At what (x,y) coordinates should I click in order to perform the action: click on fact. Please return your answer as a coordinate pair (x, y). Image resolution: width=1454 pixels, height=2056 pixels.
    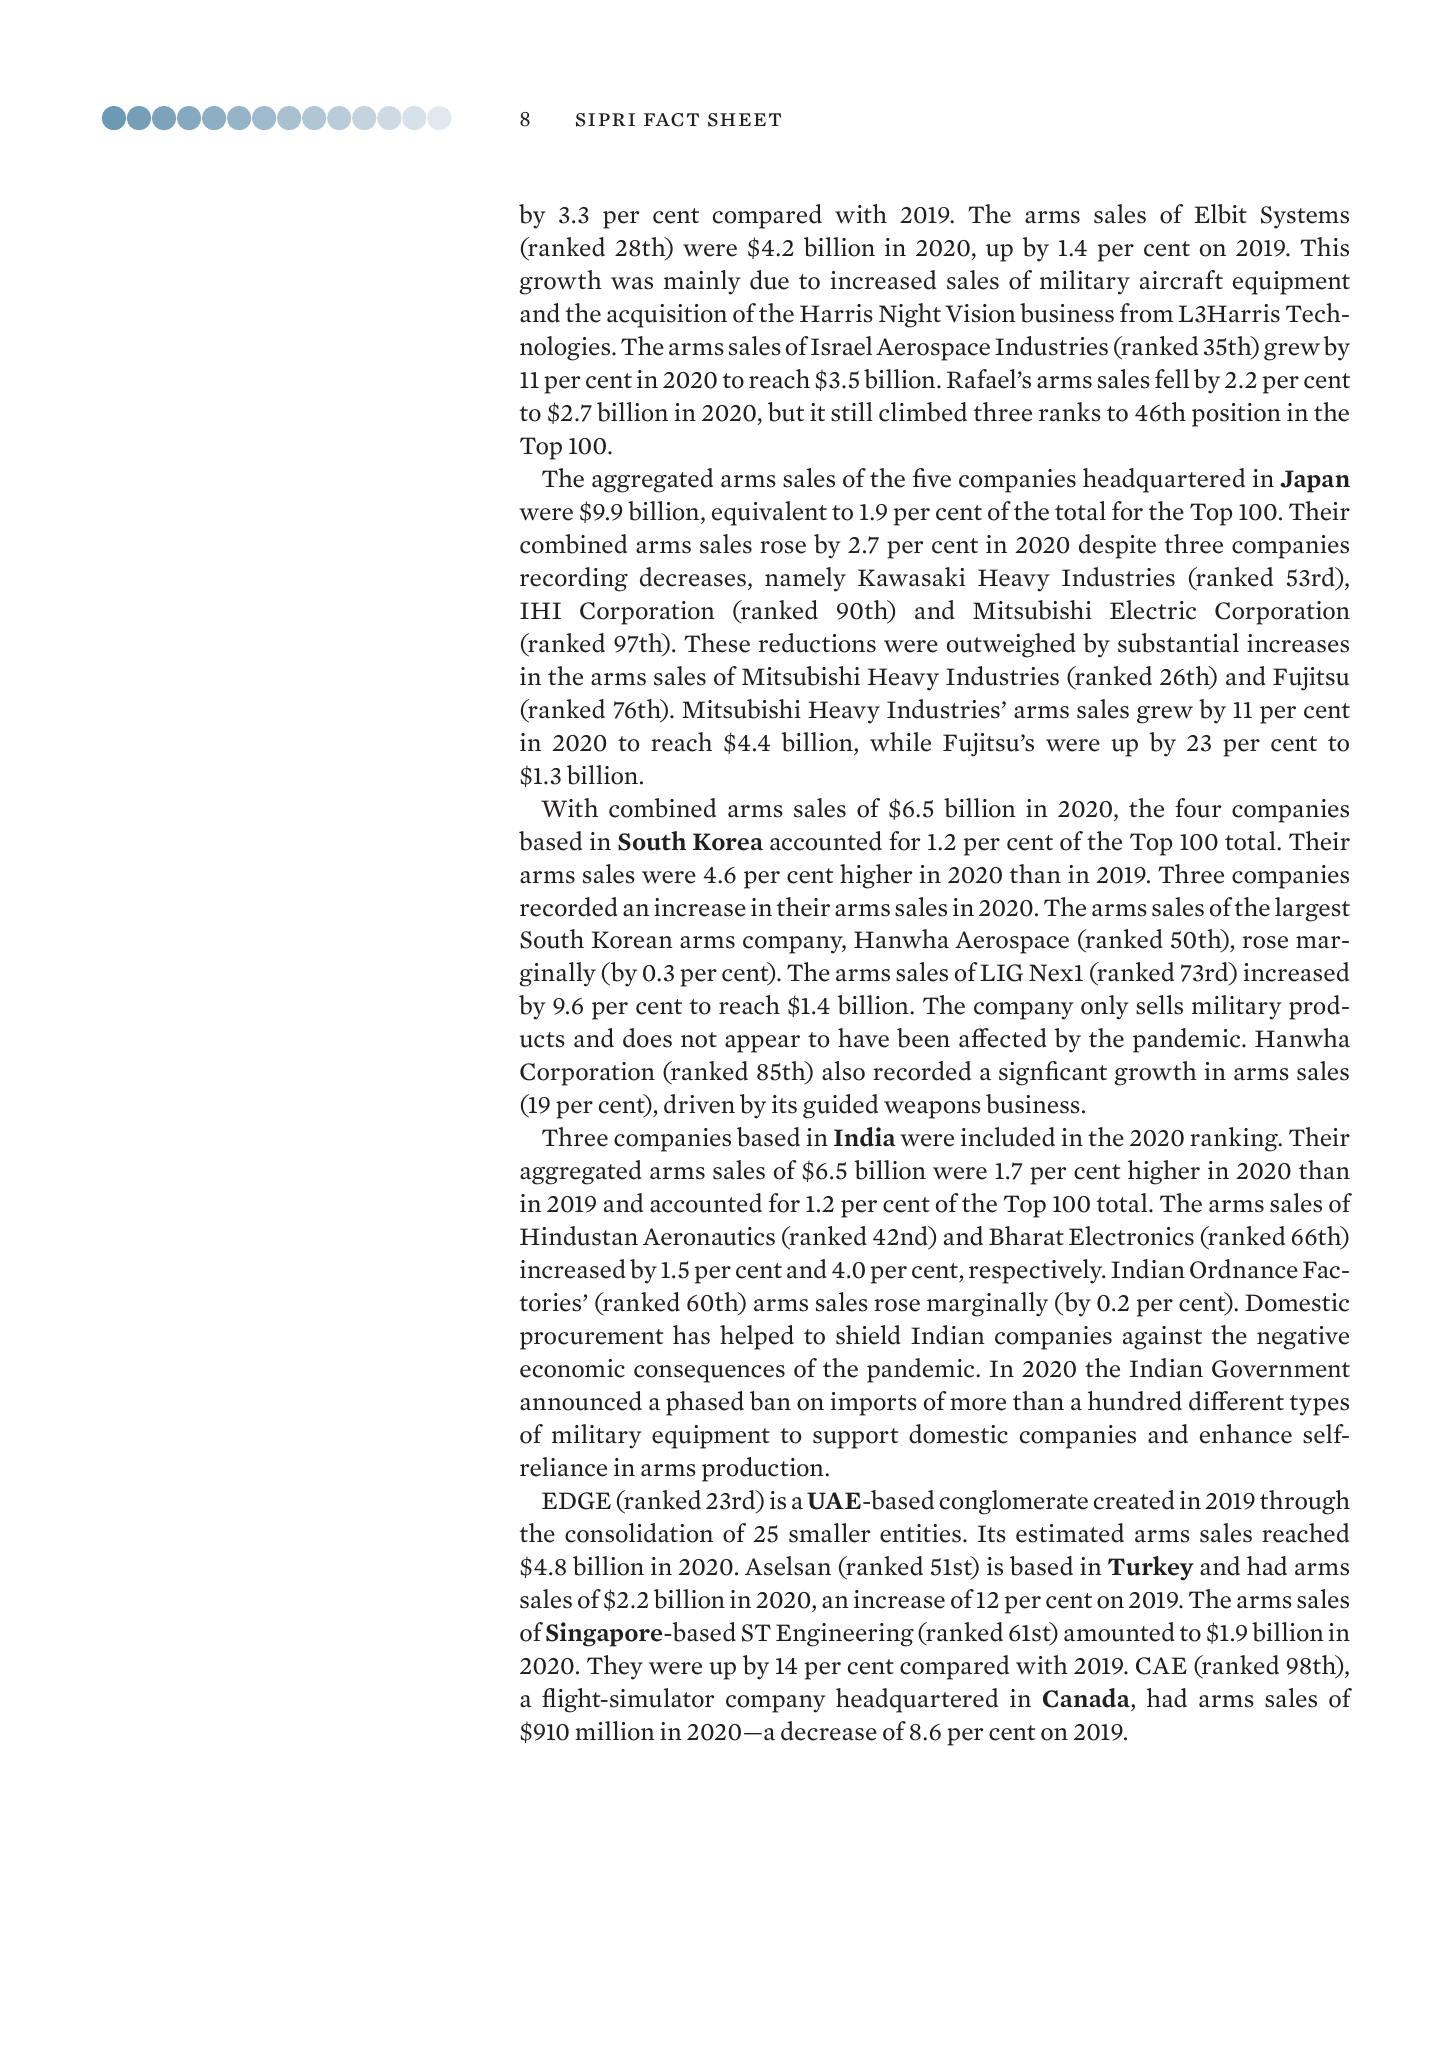
    Looking at the image, I should click on (671, 120).
